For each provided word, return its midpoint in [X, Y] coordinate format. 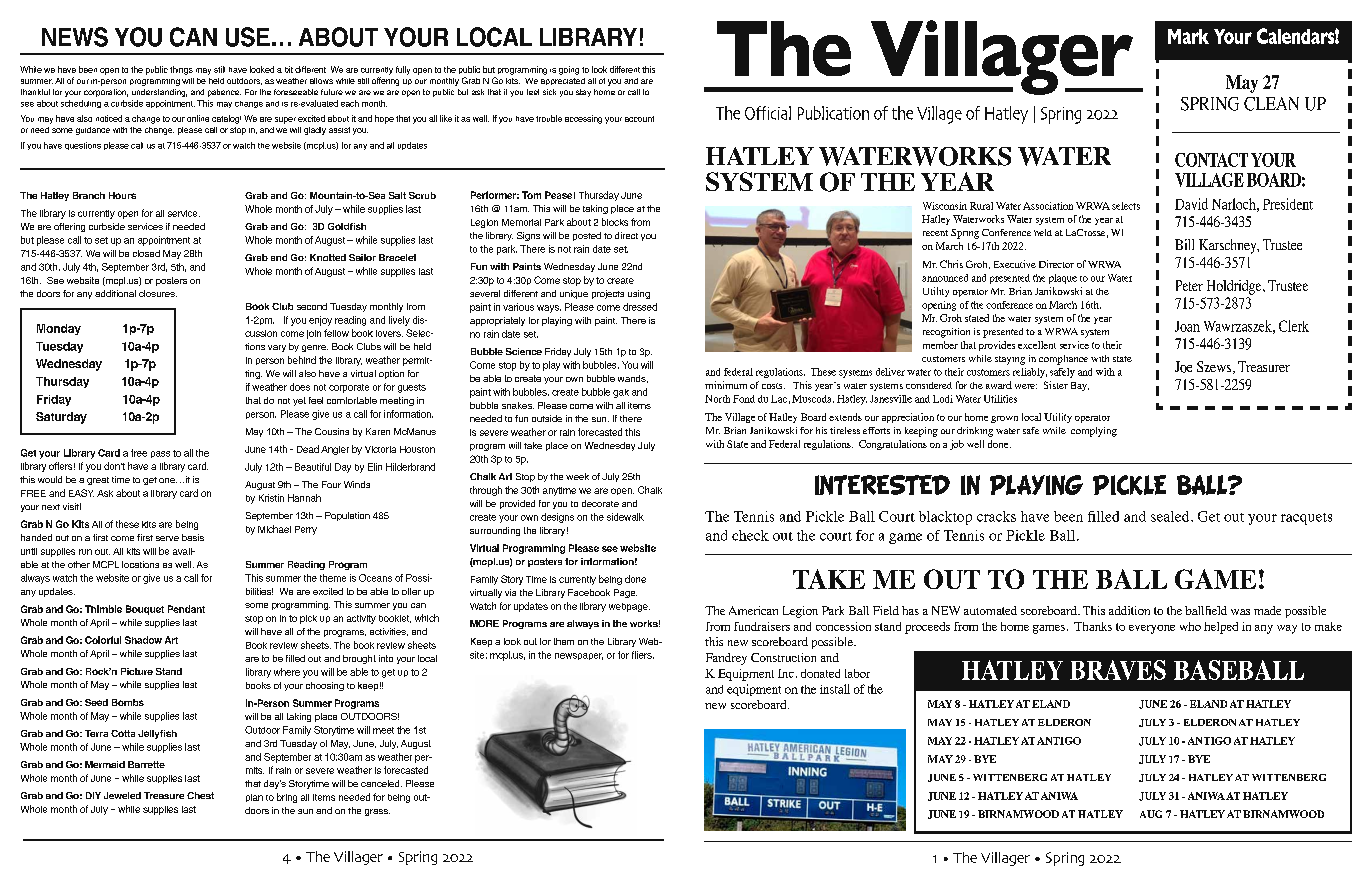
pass [160, 454]
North [717, 399]
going [569, 70]
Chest [200, 795]
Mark [1188, 36]
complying [1094, 432]
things [181, 70]
